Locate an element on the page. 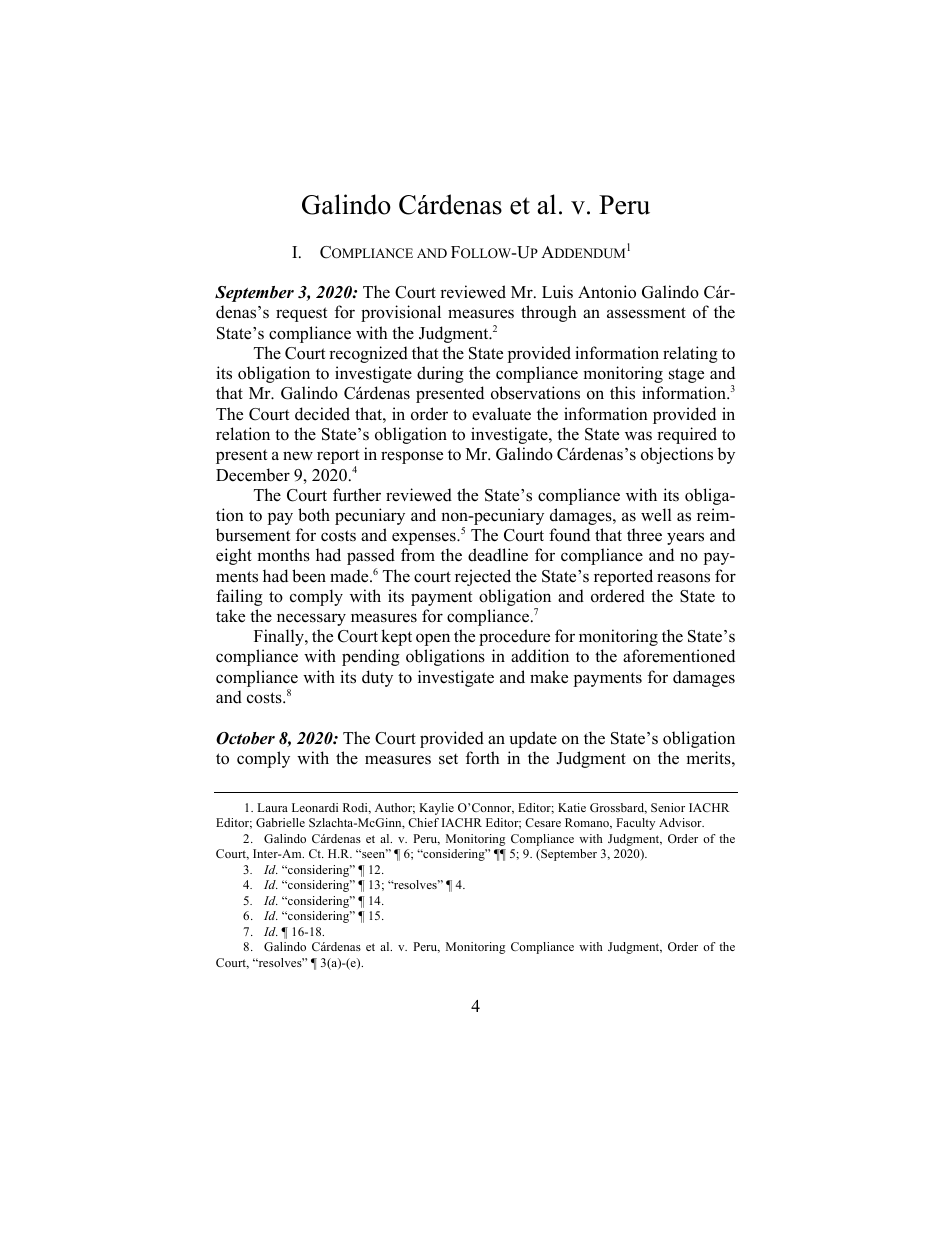  Laura is located at coordinates (273, 807).
